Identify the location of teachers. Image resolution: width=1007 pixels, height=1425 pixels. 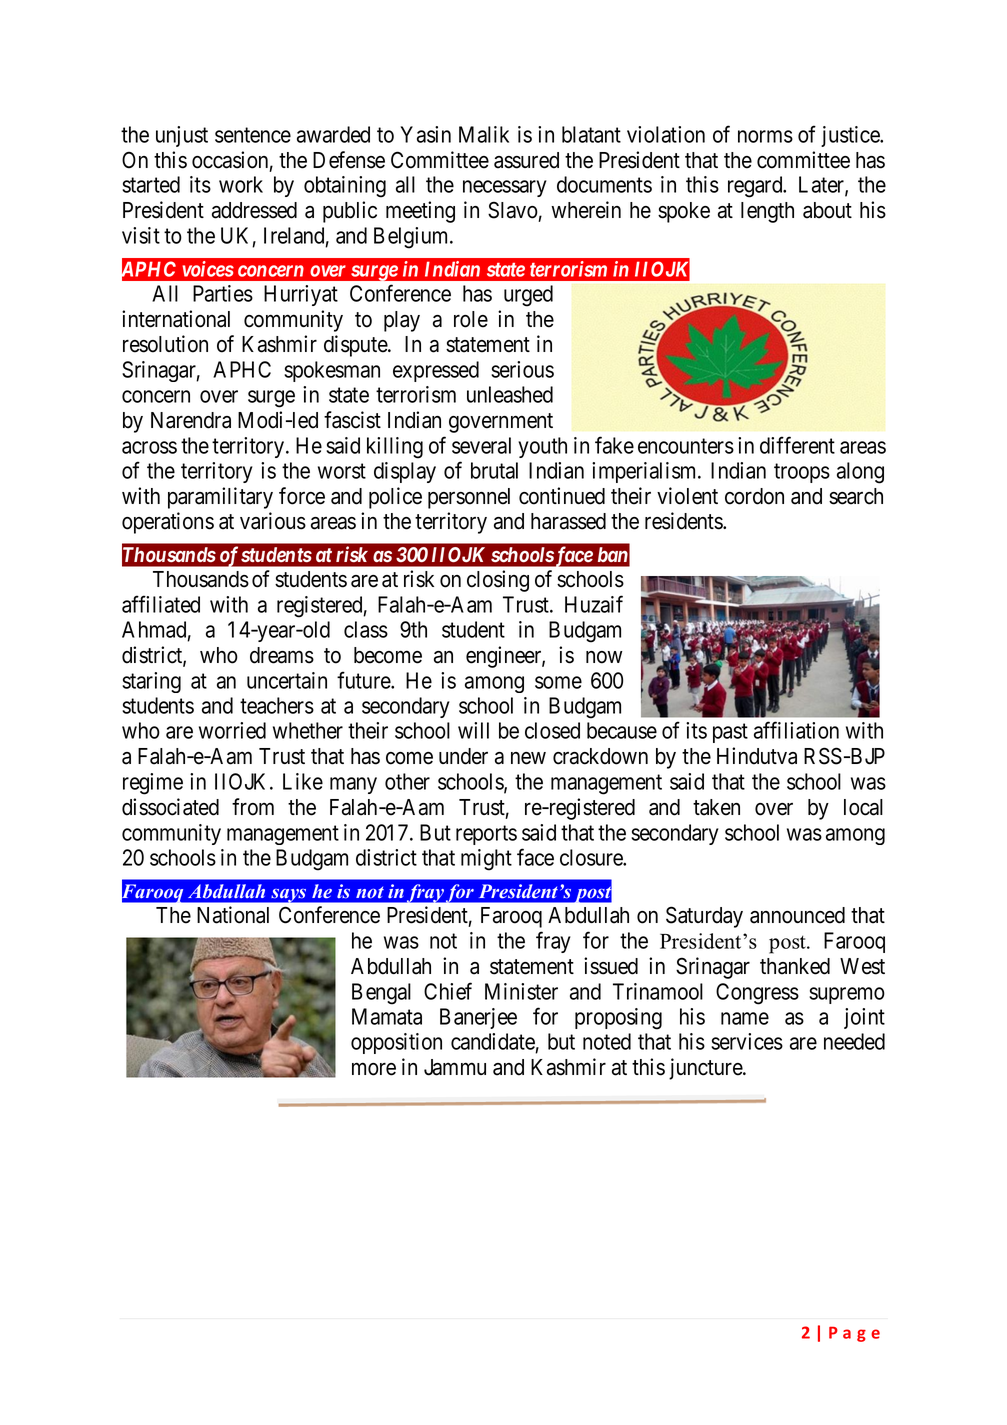
(277, 705).
